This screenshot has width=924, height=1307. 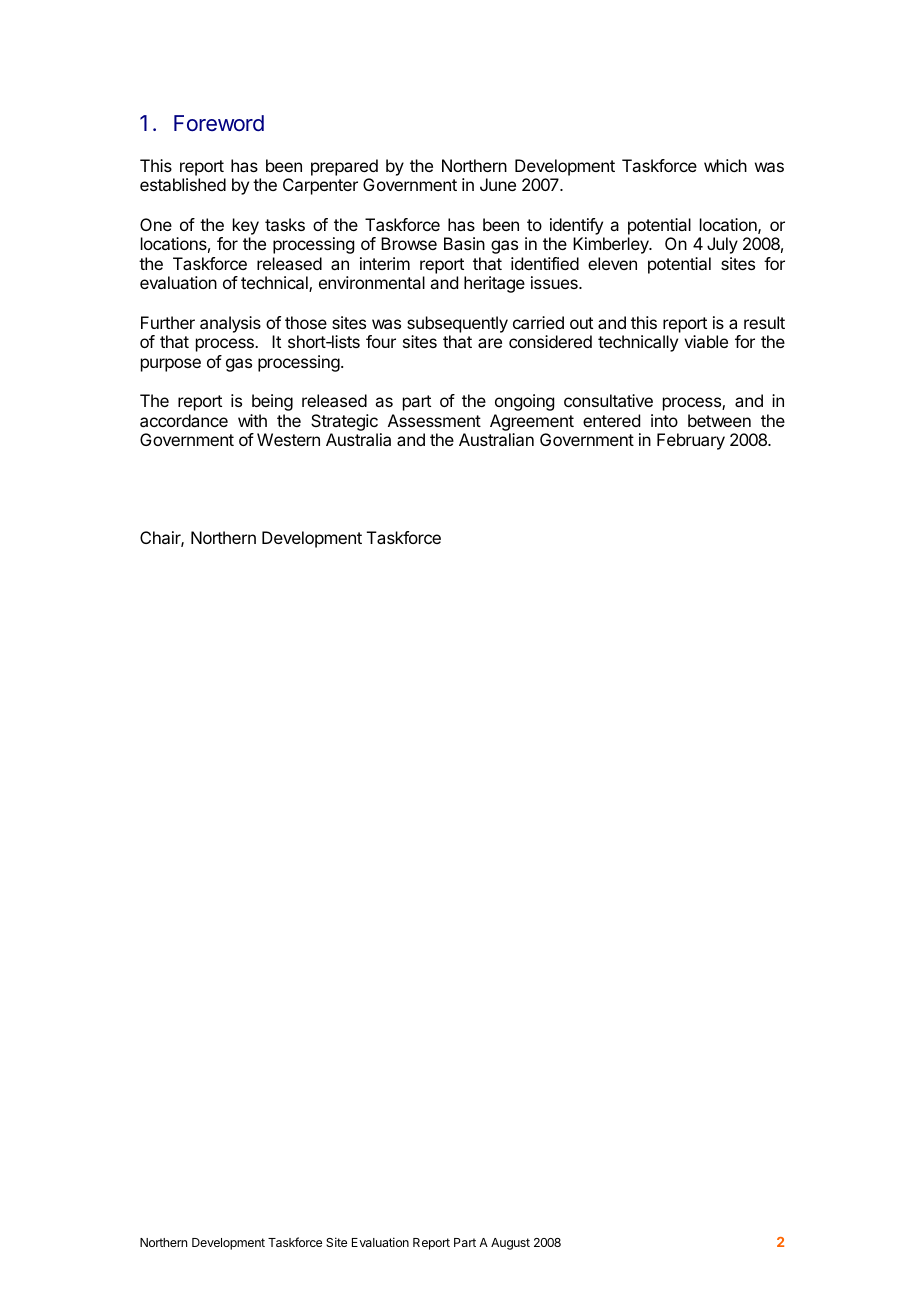 What do you see at coordinates (725, 165) in the screenshot?
I see `which` at bounding box center [725, 165].
